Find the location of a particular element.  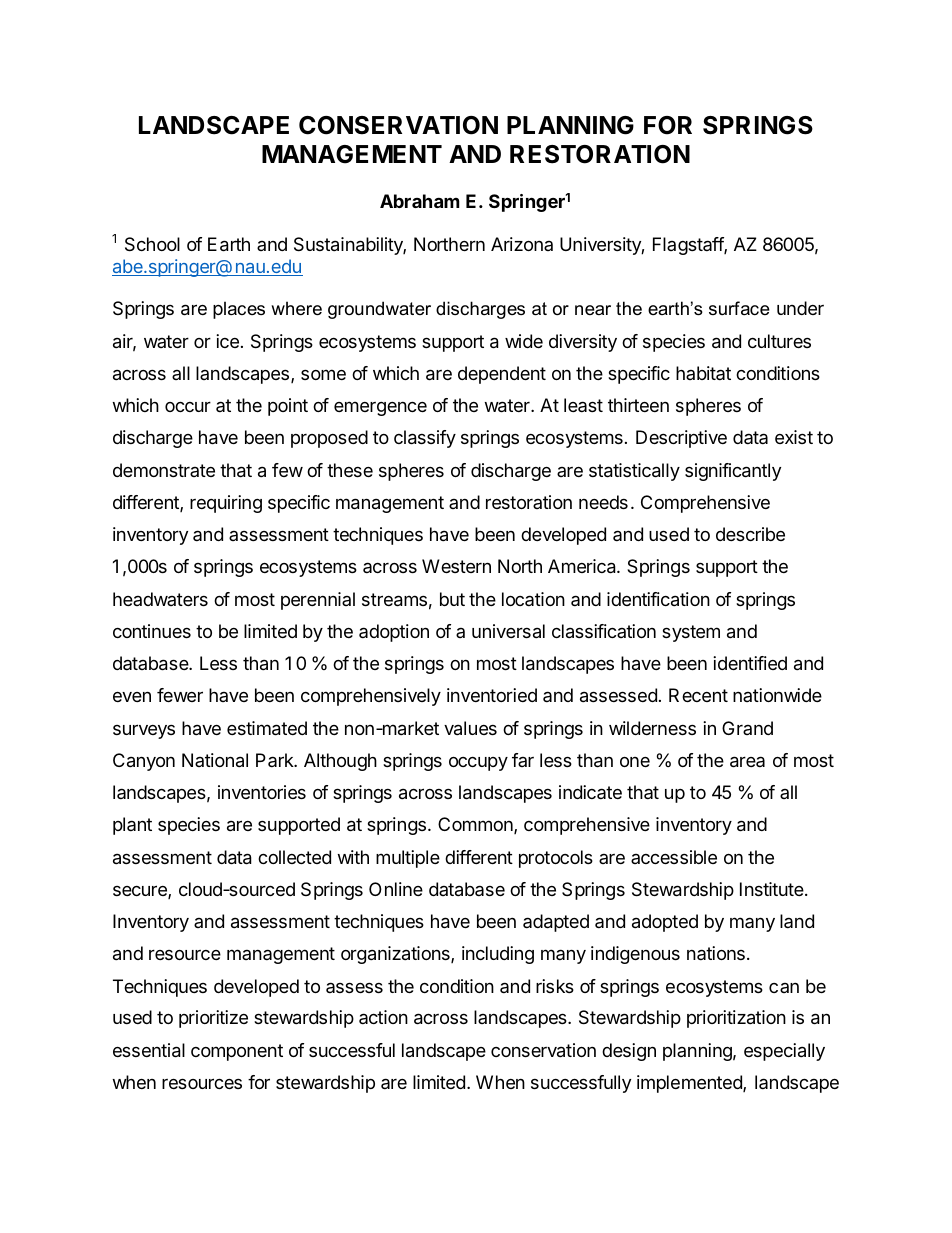

implemented is located at coordinates (690, 1084).
